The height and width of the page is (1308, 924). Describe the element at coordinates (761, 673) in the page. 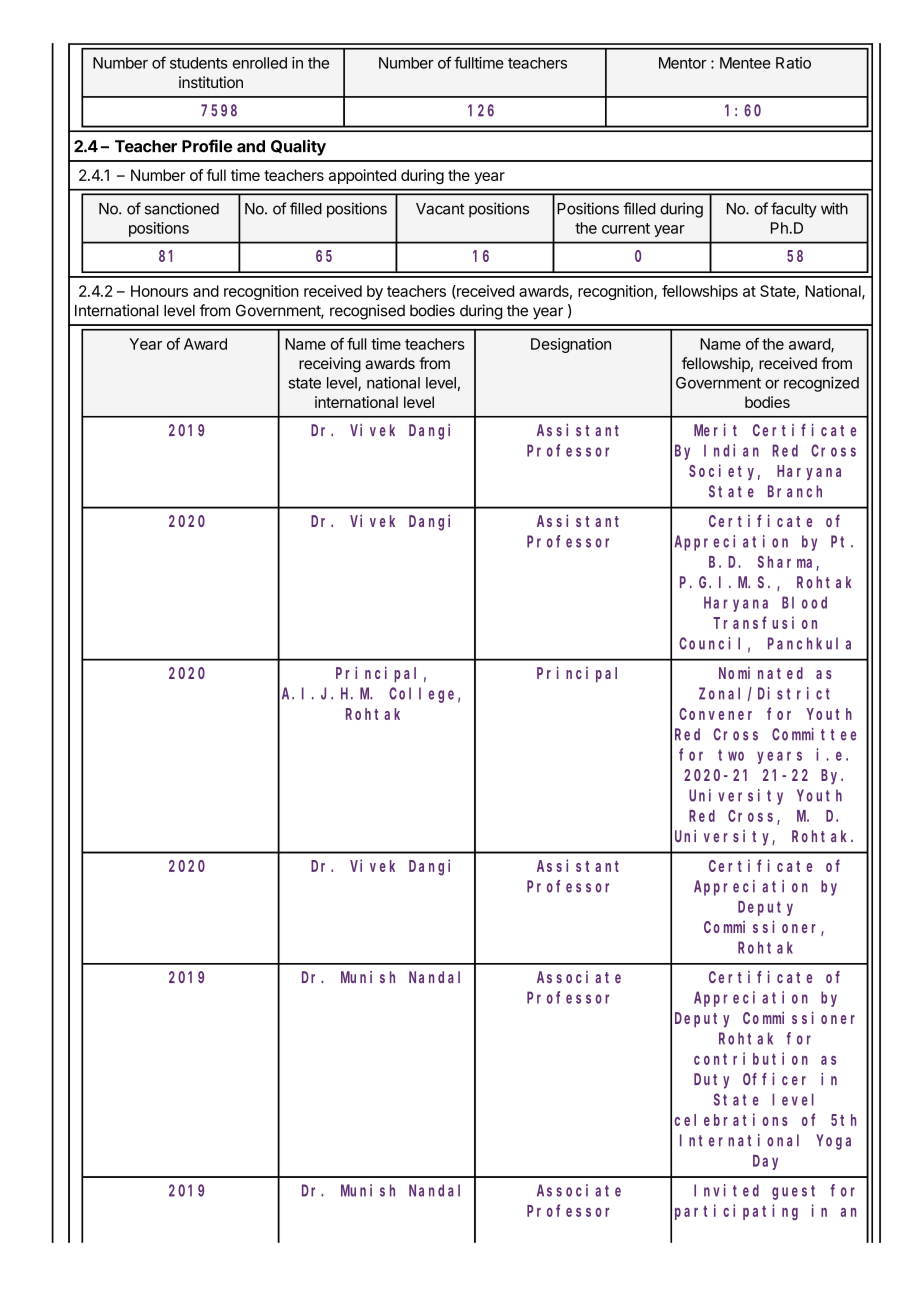

I see `Nominated` at that location.
